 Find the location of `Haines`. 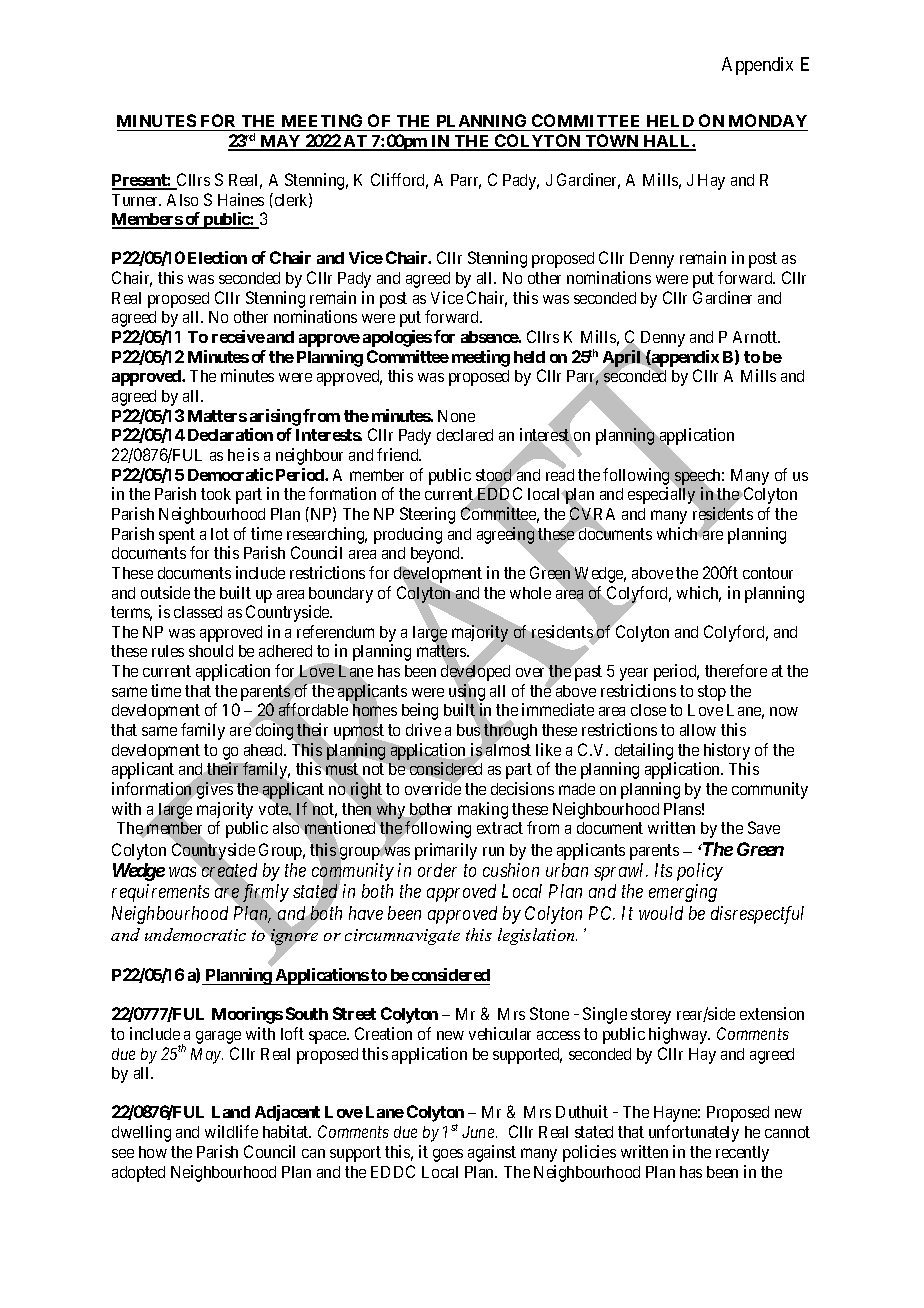

Haines is located at coordinates (241, 199).
